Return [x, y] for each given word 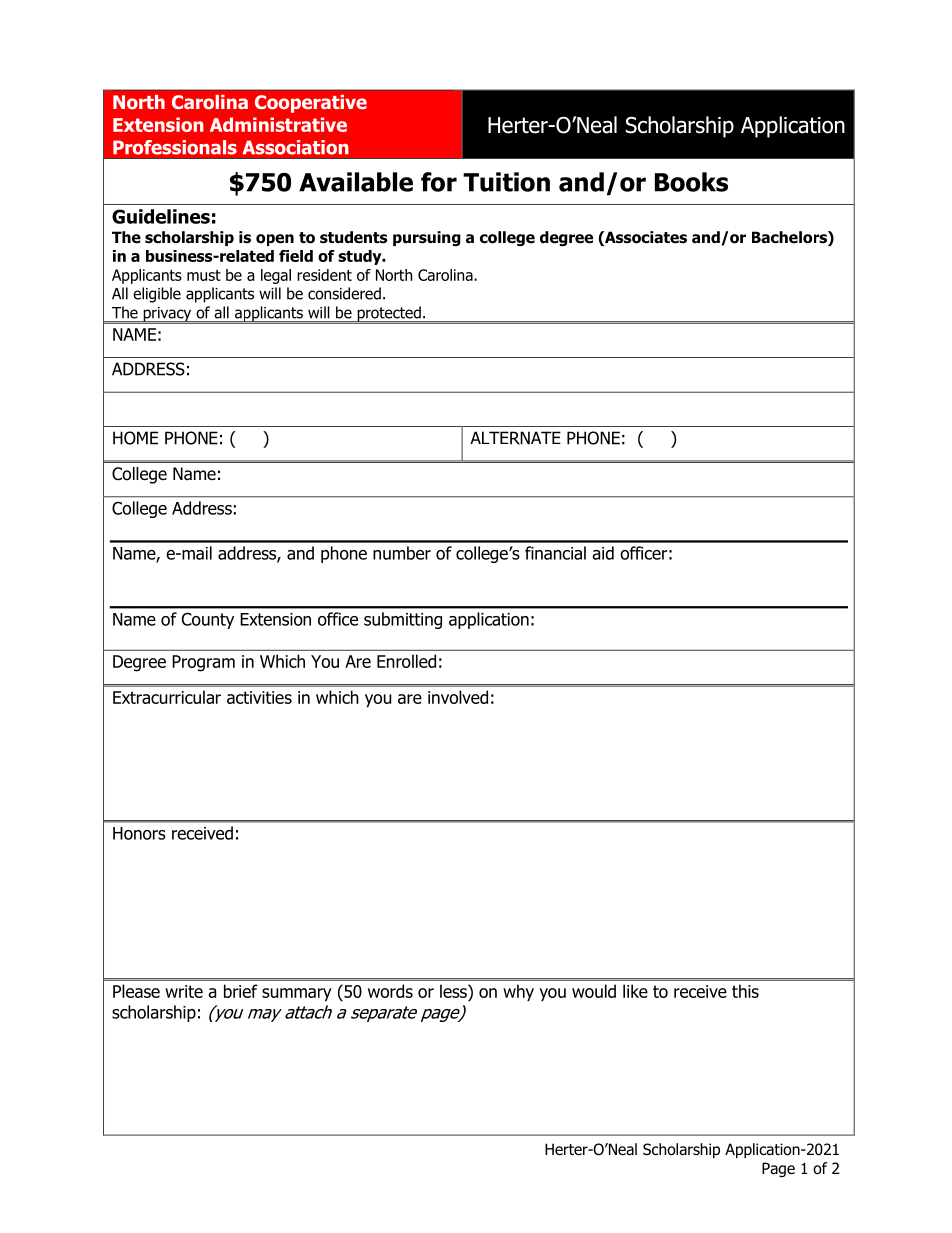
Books [691, 182]
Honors [139, 833]
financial [555, 553]
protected [389, 315]
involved [458, 697]
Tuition [506, 182]
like [635, 991]
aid [603, 553]
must [204, 275]
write [184, 991]
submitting [403, 620]
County [208, 620]
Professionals [175, 147]
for [439, 182]
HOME [135, 438]
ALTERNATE [515, 438]
